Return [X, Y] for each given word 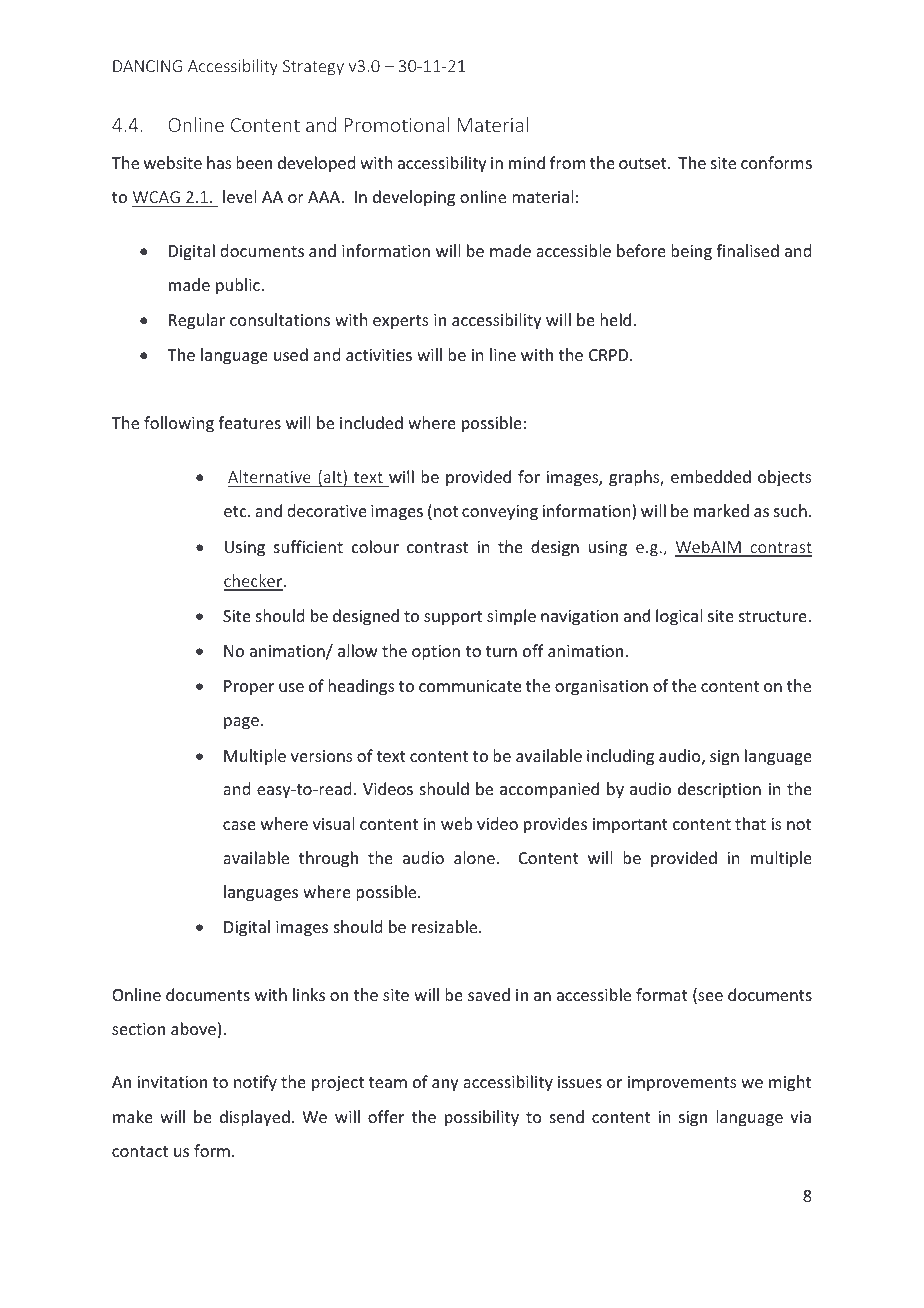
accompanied [549, 790]
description [719, 790]
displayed [255, 1118]
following [179, 424]
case [239, 825]
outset [644, 163]
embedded [711, 476]
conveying [500, 513]
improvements [682, 1084]
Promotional [397, 124]
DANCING [147, 66]
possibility [482, 1118]
